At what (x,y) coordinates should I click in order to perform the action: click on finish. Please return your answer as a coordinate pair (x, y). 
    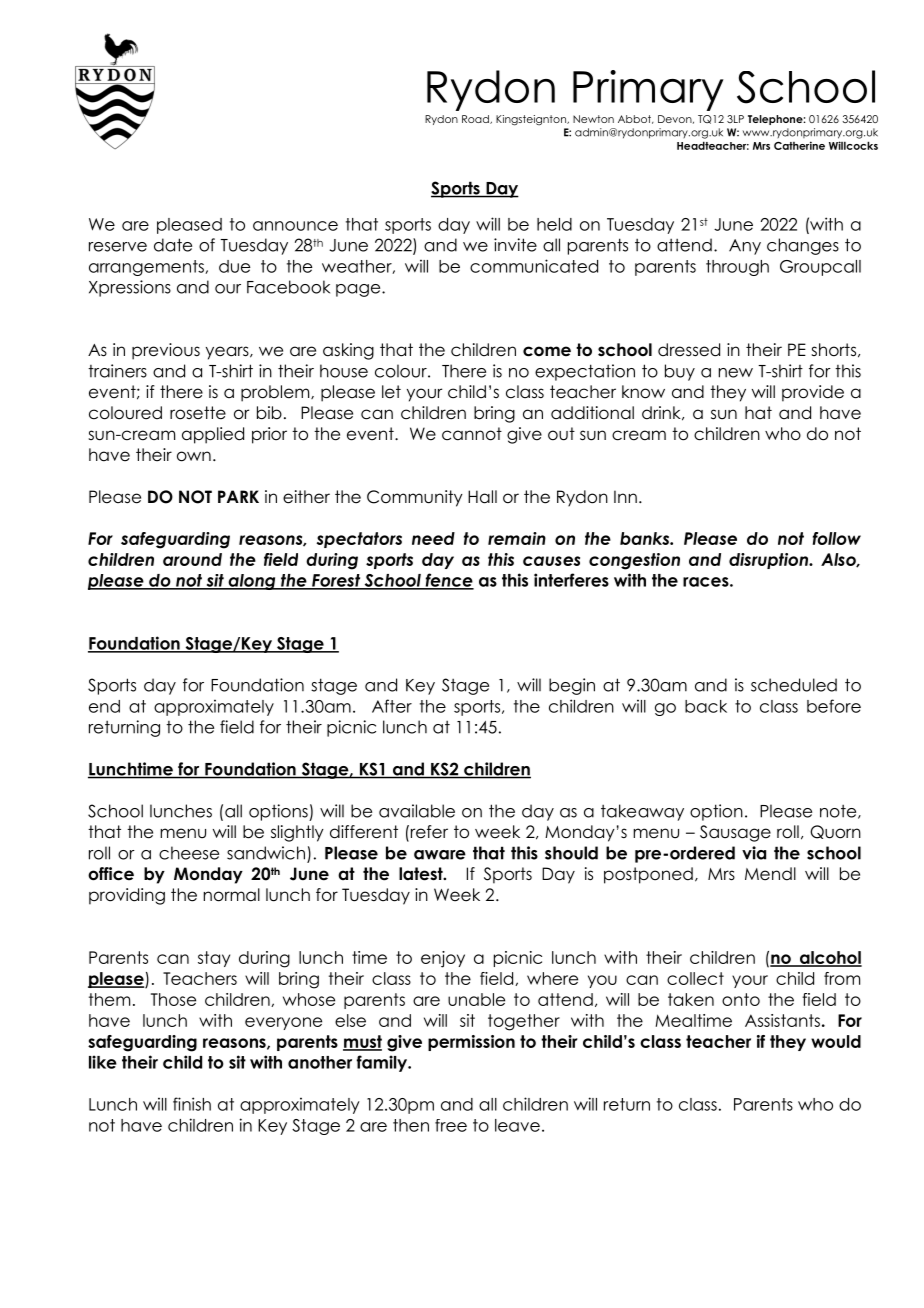
    Looking at the image, I should click on (192, 1104).
